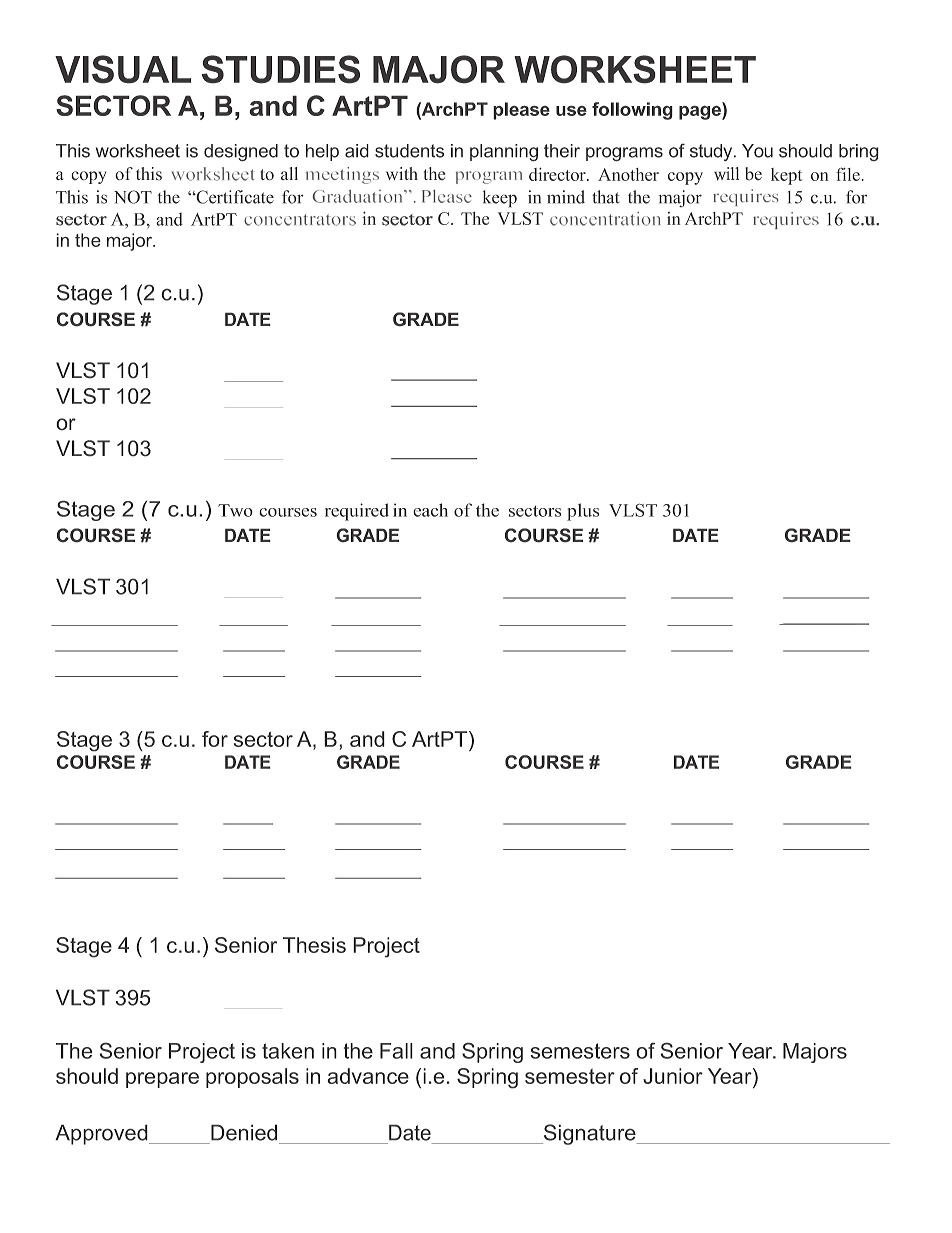 The width and height of the screenshot is (952, 1233). I want to click on prepare, so click(162, 1080).
